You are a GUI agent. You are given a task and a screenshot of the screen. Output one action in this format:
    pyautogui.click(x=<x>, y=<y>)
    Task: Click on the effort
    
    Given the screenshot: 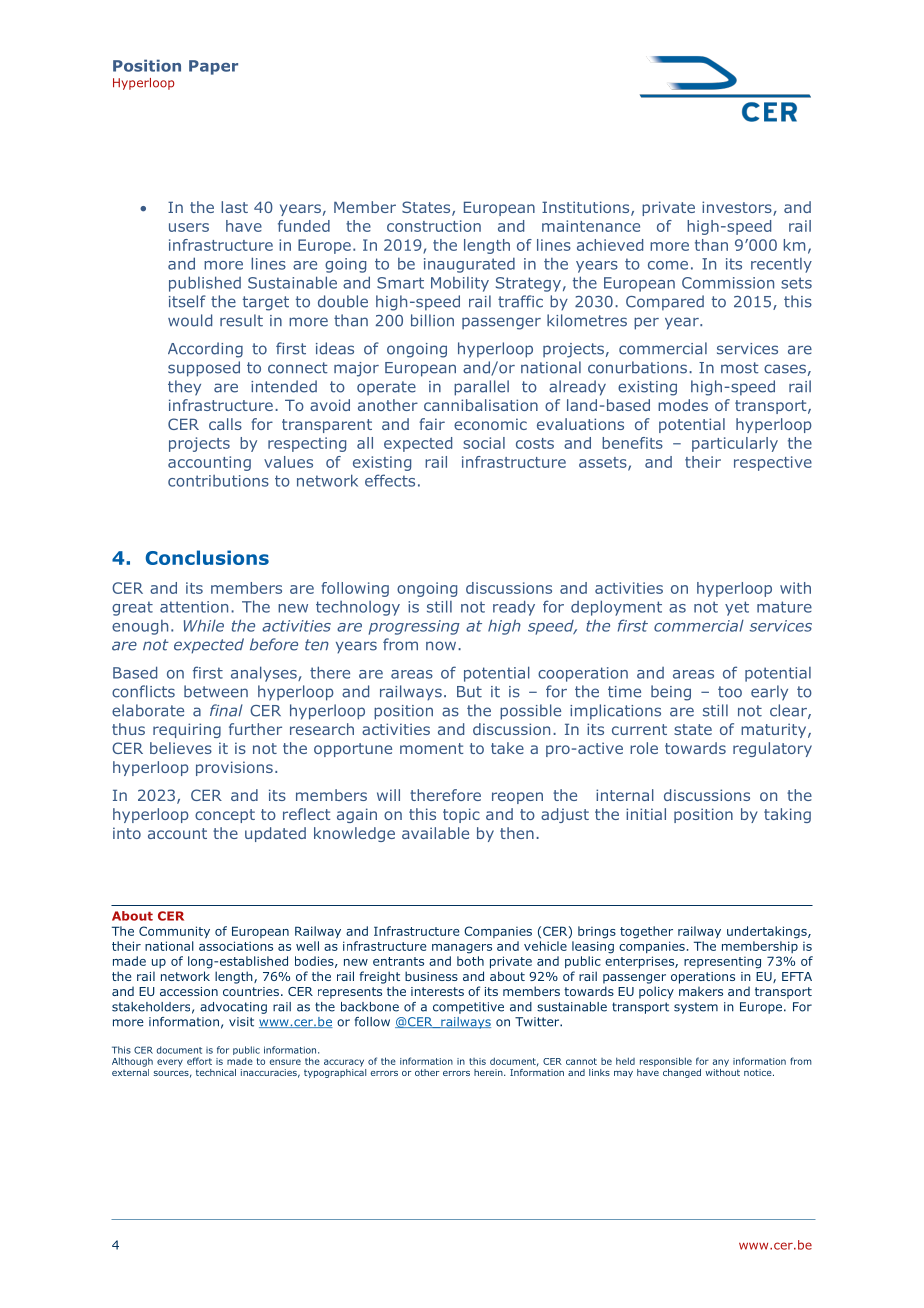 What is the action you would take?
    pyautogui.click(x=199, y=1061)
